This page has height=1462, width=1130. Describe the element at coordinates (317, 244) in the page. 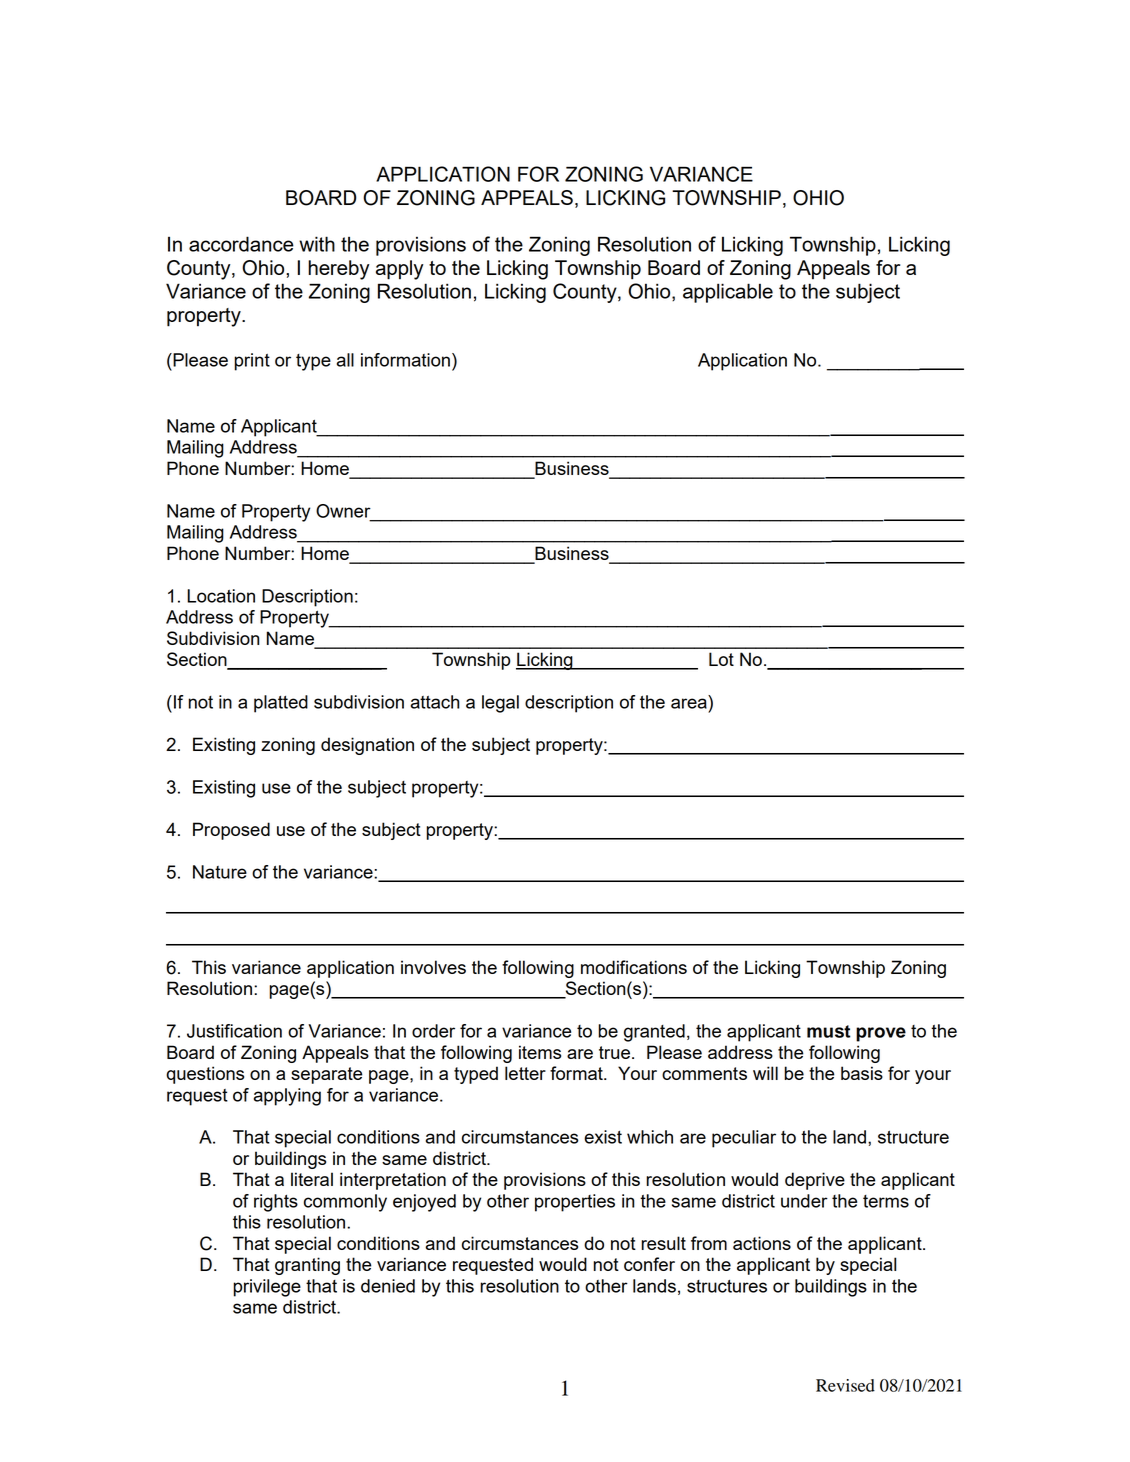

I see `with` at that location.
